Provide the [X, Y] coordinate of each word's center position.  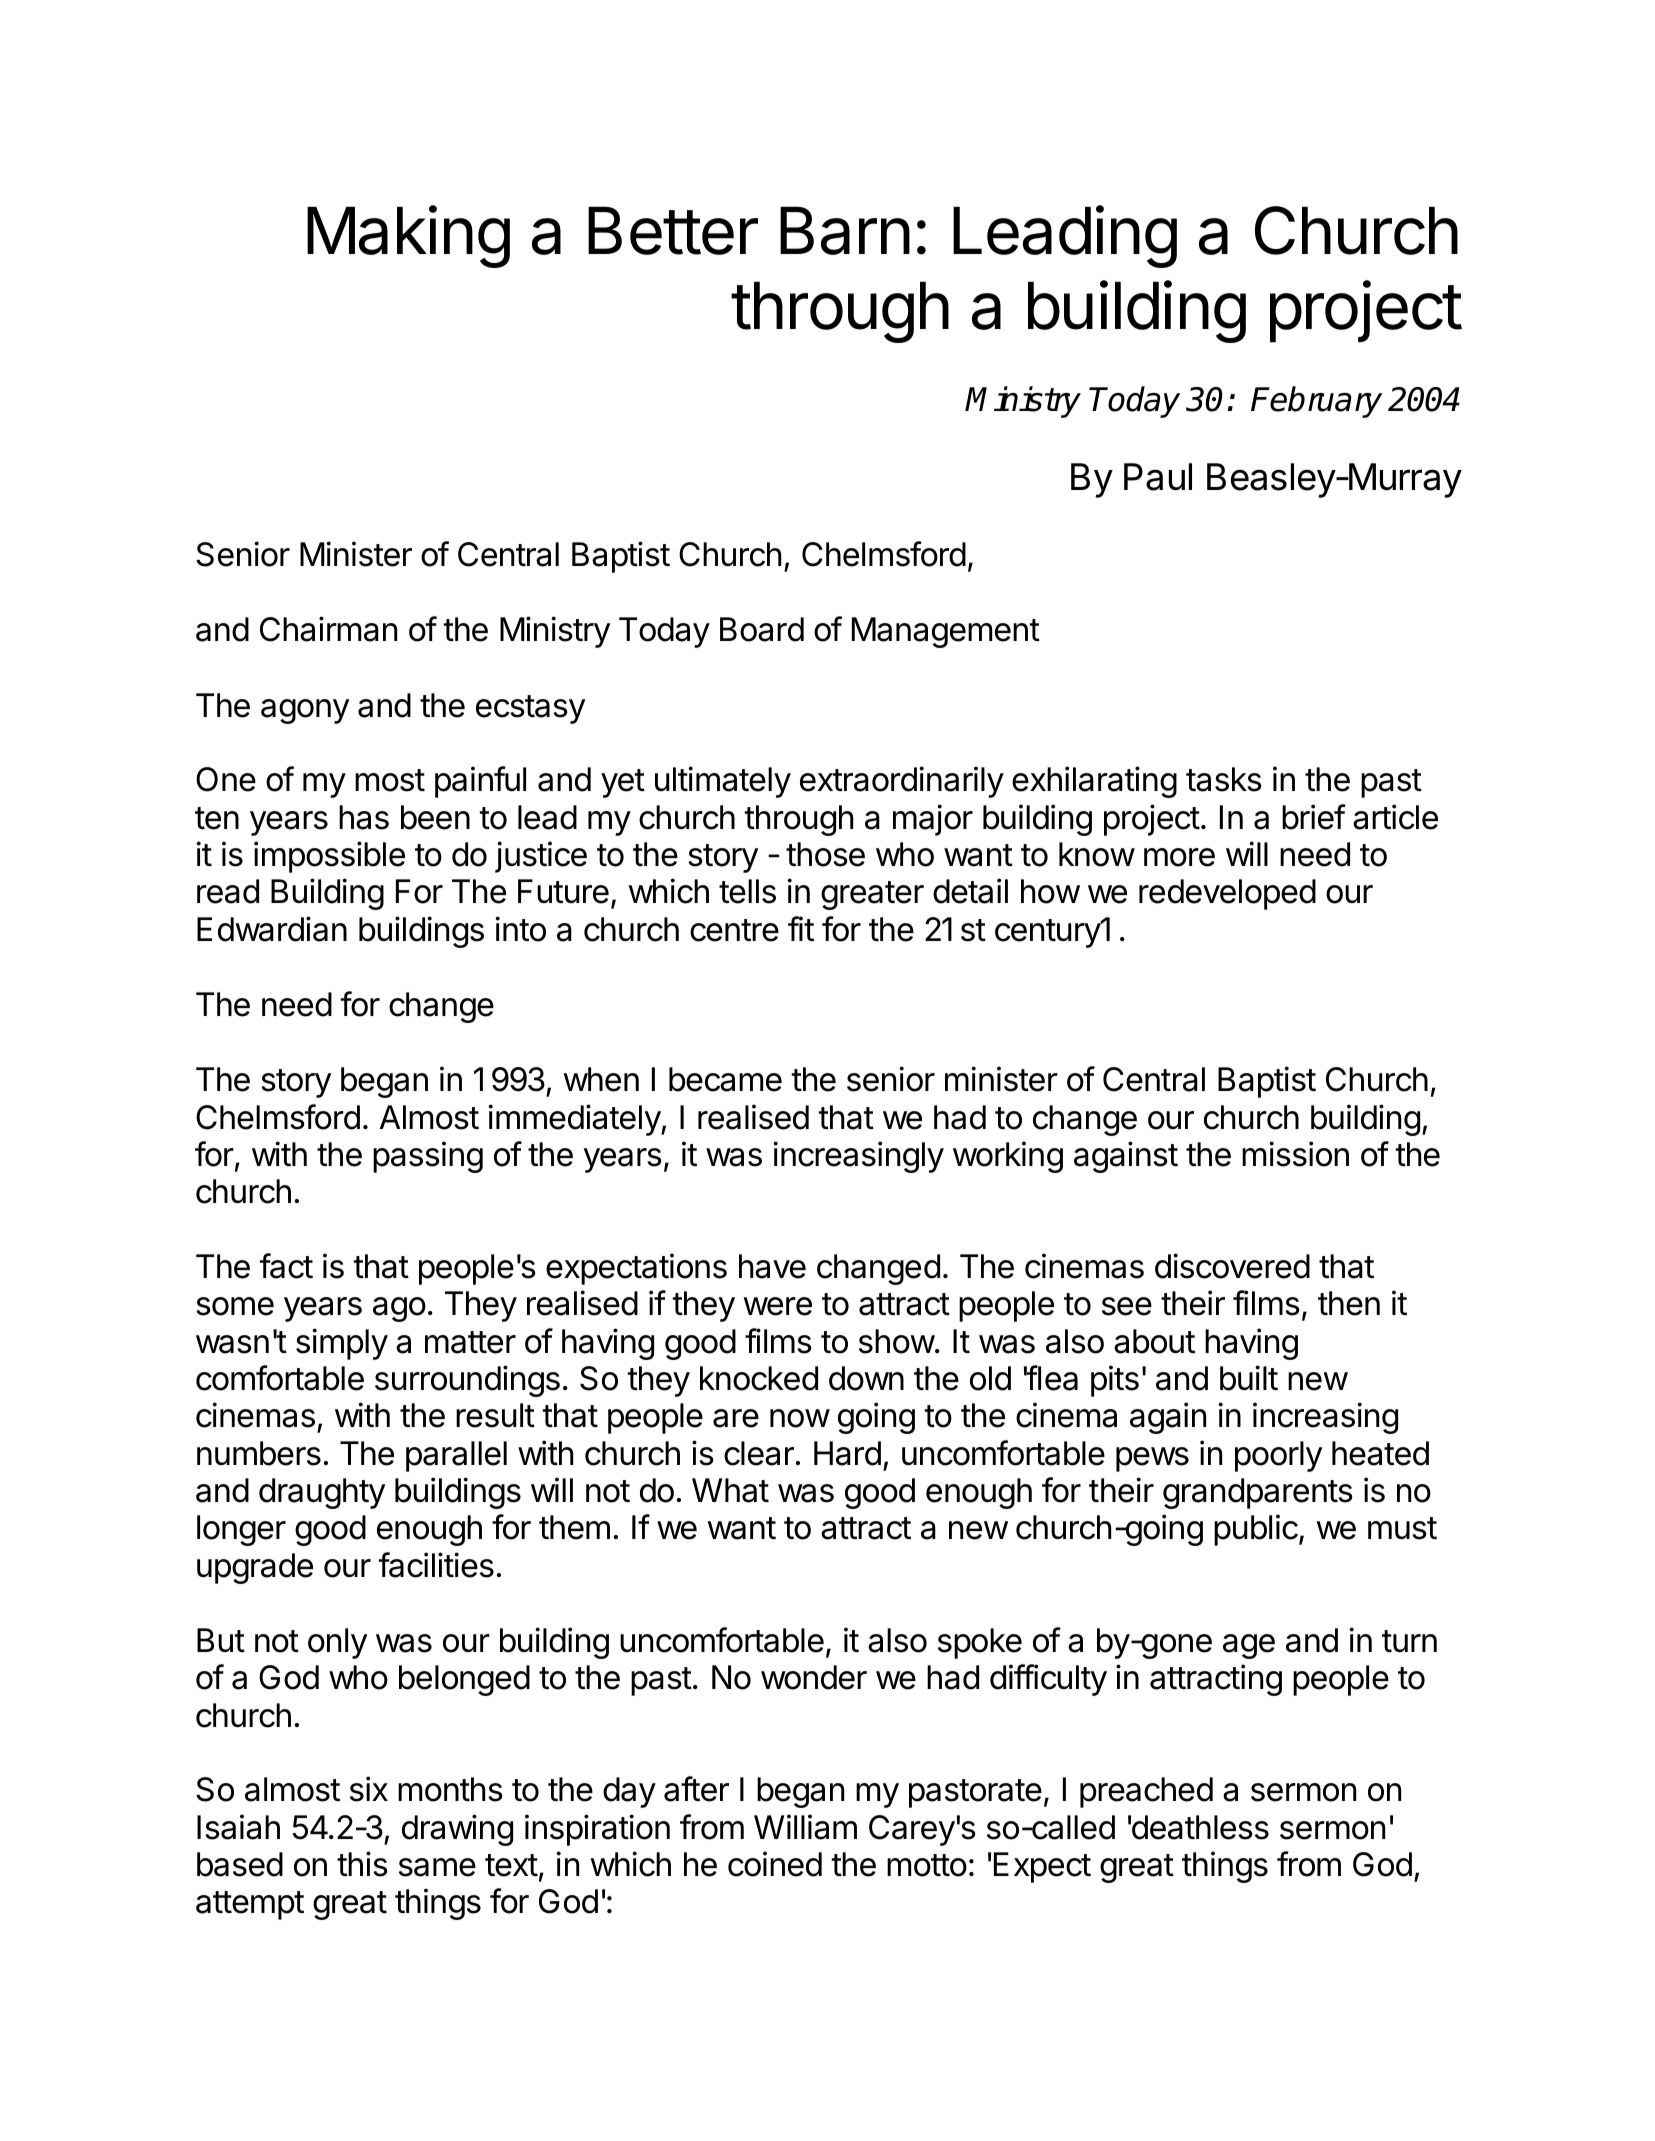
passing [428, 1157]
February [1316, 402]
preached [1146, 1792]
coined [775, 1864]
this [362, 1864]
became [725, 1079]
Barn [845, 230]
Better [673, 230]
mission [1295, 1154]
